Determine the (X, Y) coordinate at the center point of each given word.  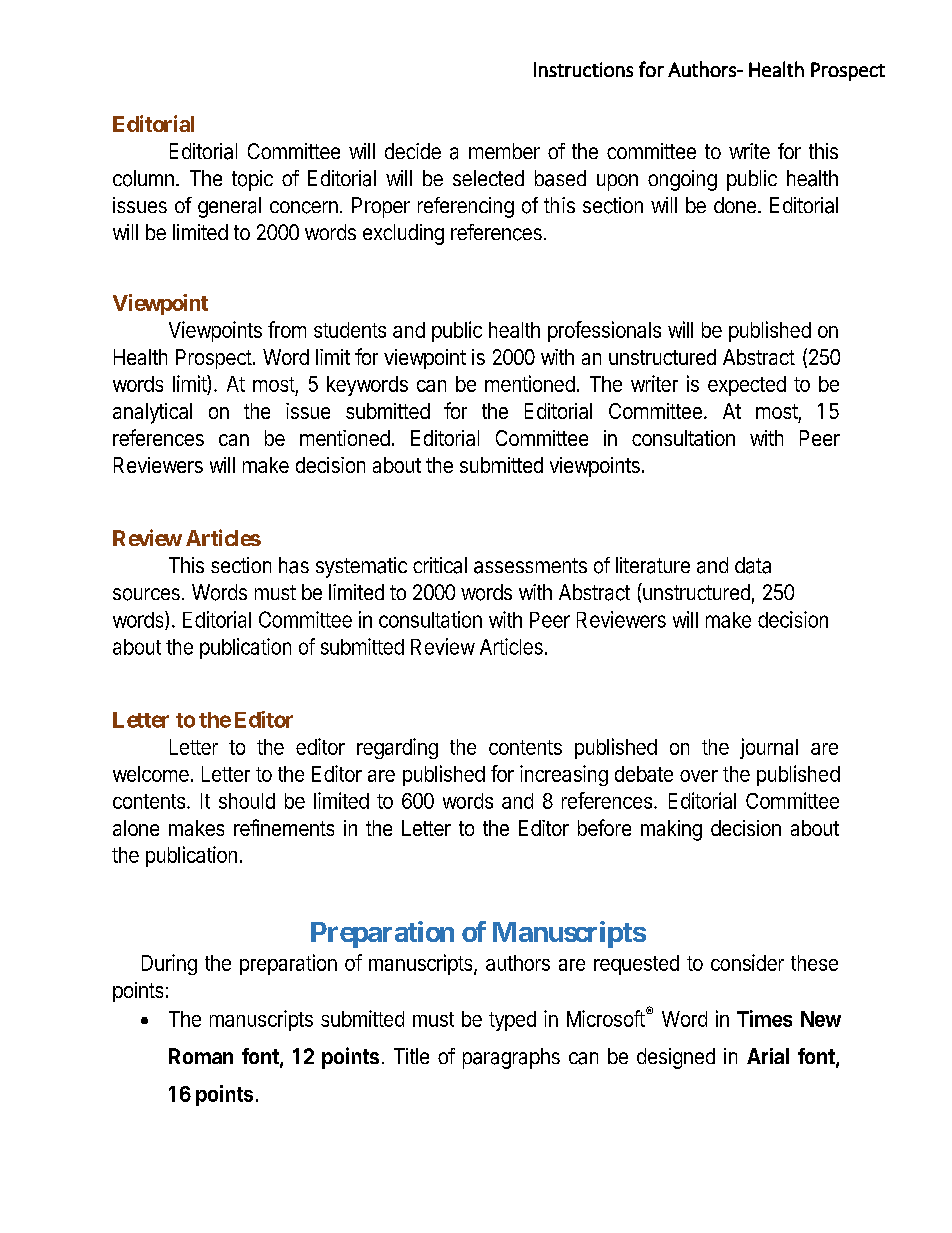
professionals (604, 331)
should (247, 801)
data (753, 565)
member (504, 151)
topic (252, 180)
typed (512, 1021)
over (699, 776)
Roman (201, 1056)
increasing (564, 775)
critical (440, 565)
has (294, 565)
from (287, 329)
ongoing (682, 180)
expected (747, 386)
